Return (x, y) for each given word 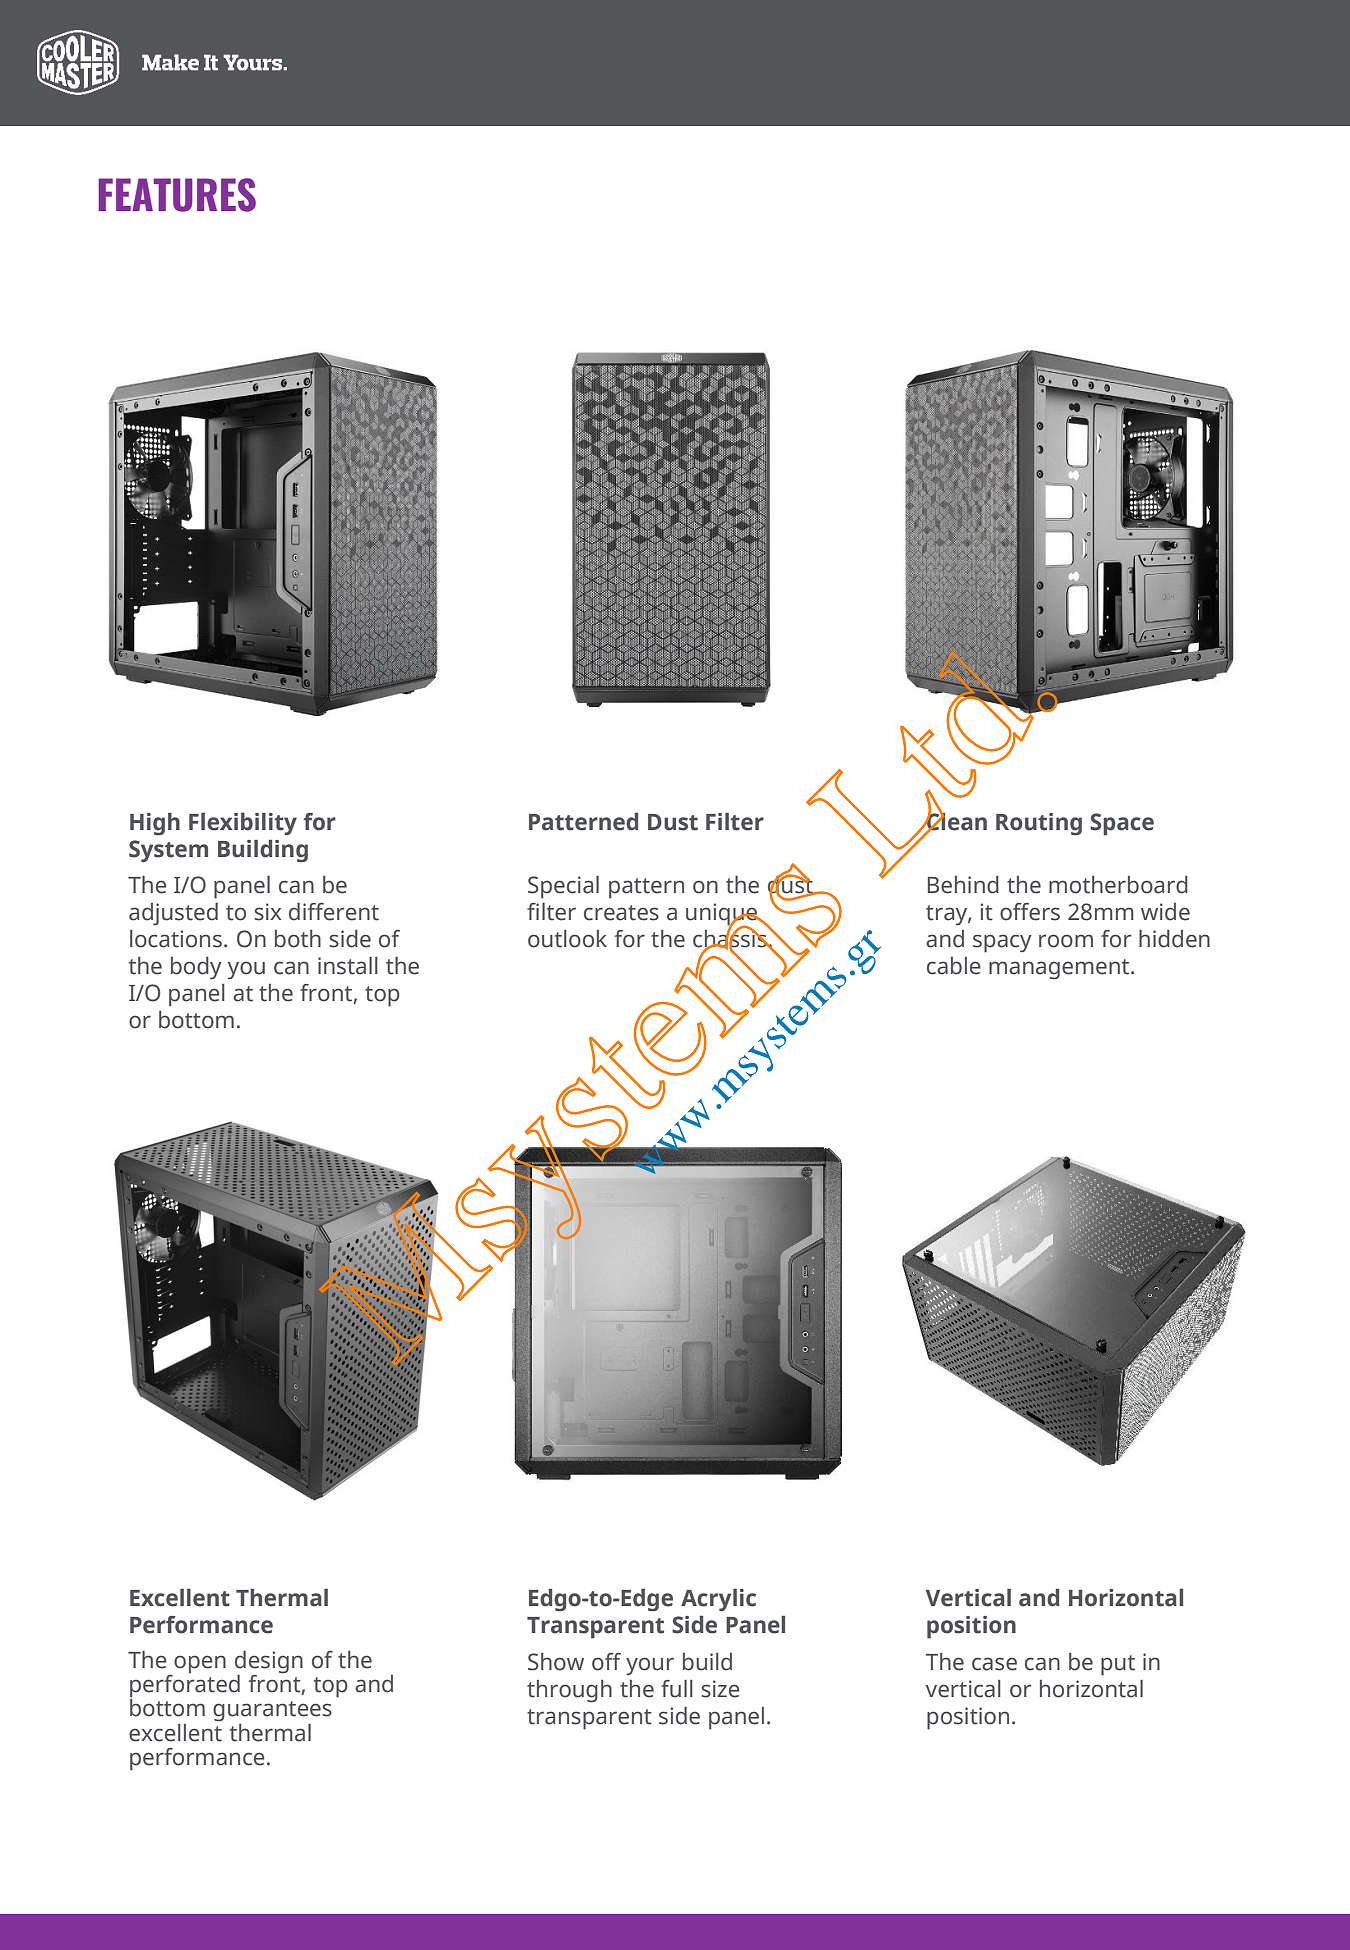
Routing (1039, 824)
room (1066, 941)
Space (1122, 824)
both (298, 939)
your (650, 1666)
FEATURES (177, 195)
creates (621, 913)
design (269, 1662)
